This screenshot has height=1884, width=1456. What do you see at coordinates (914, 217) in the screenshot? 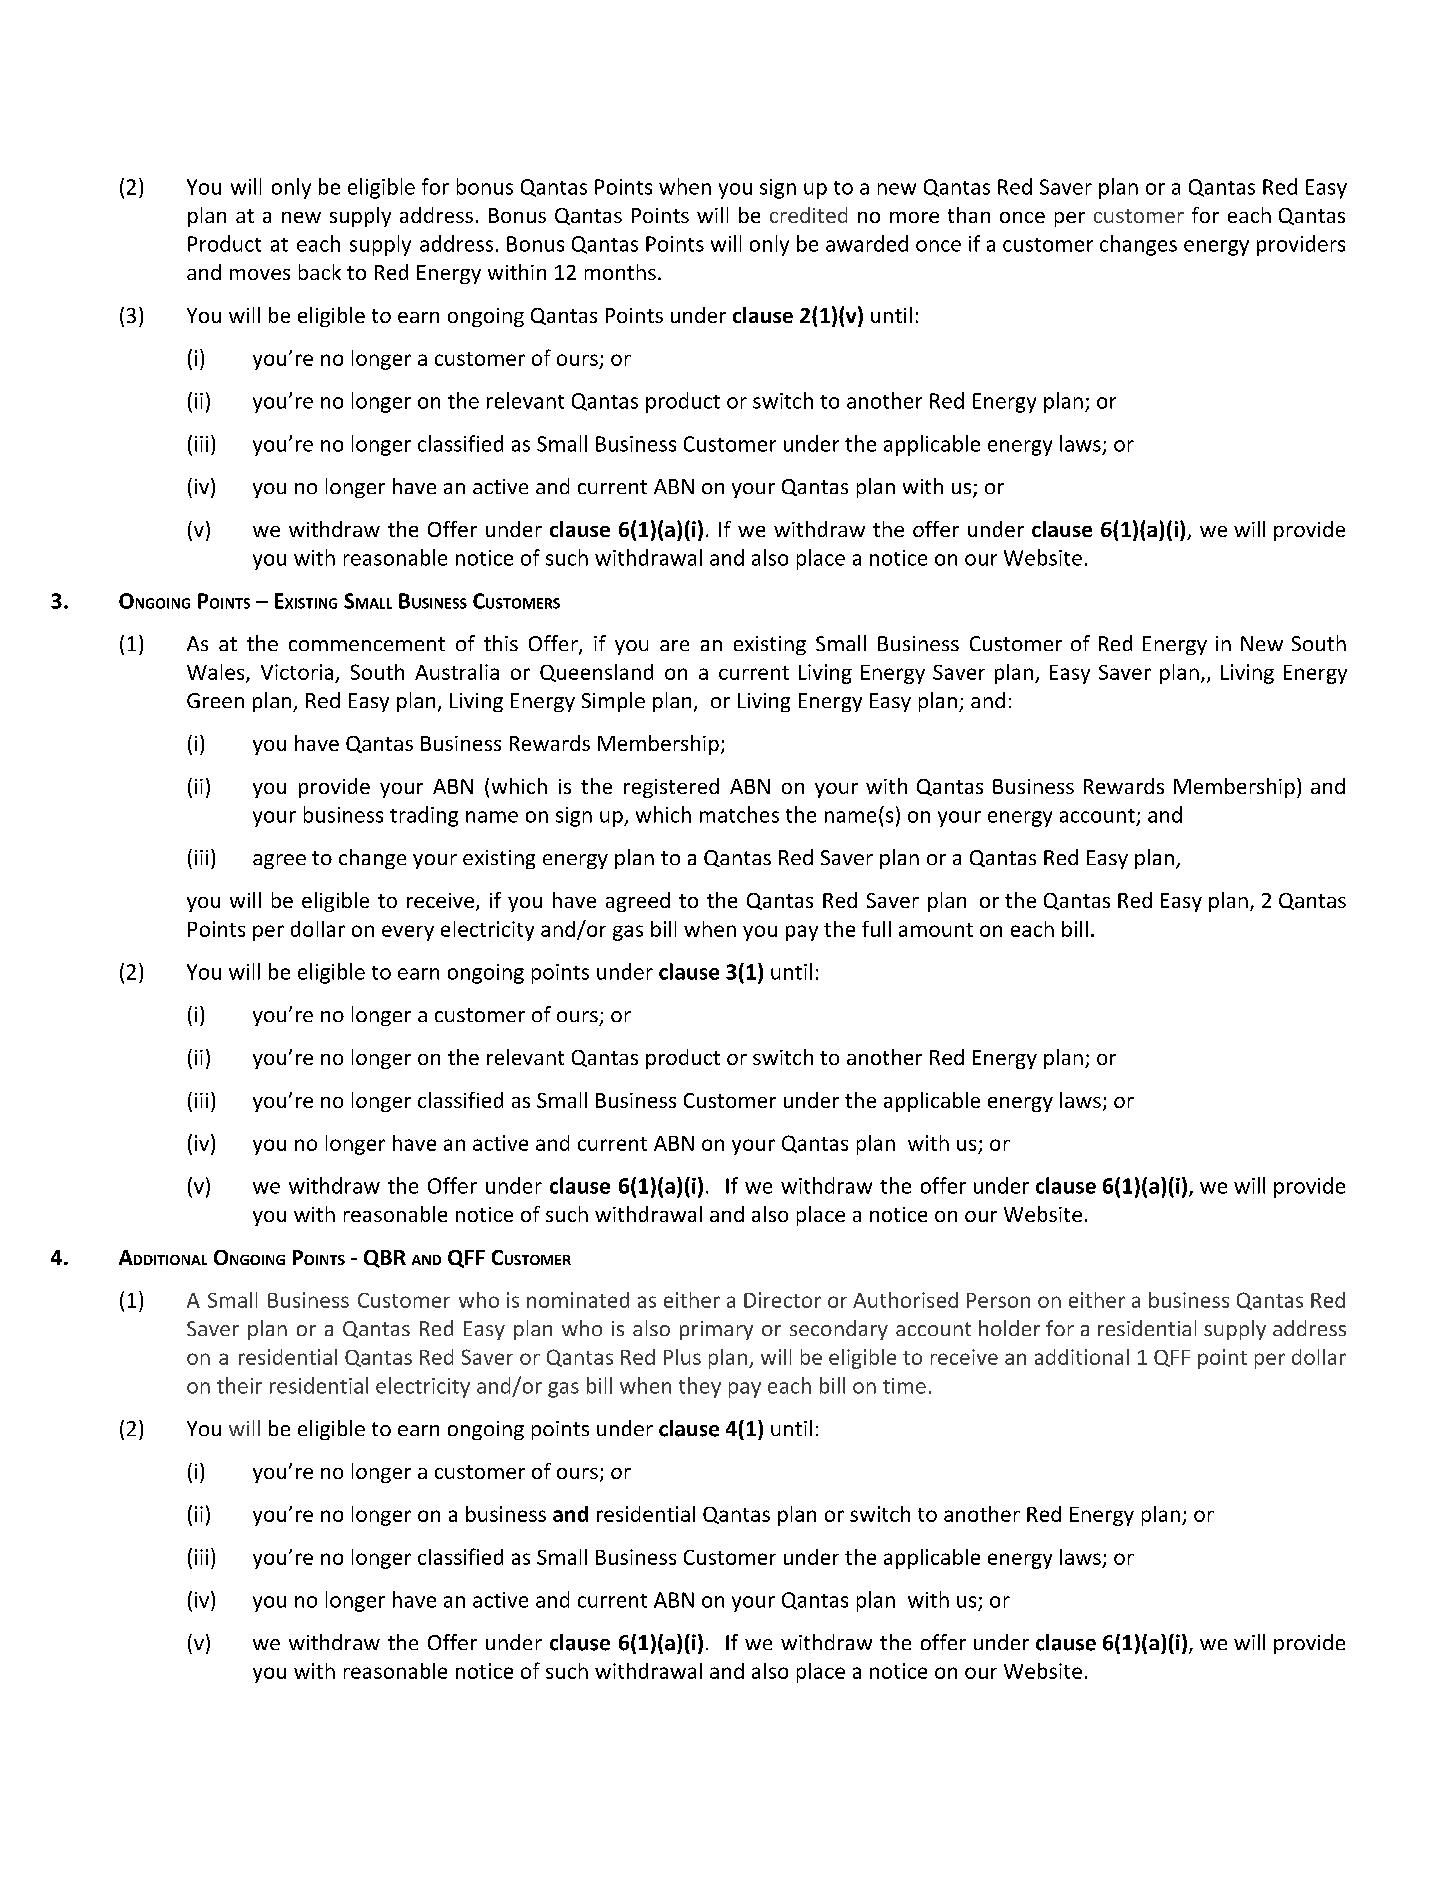
I see `more` at bounding box center [914, 217].
